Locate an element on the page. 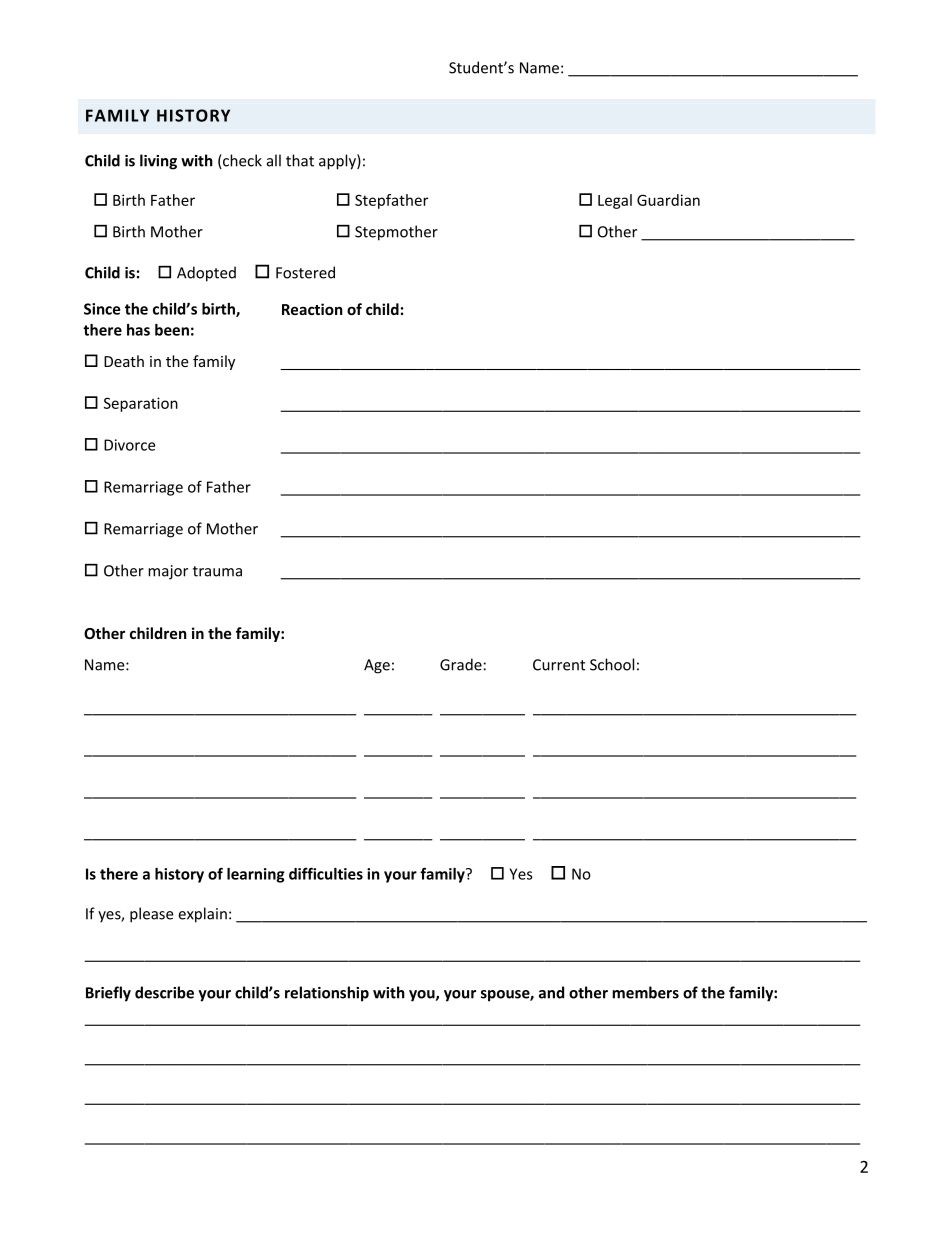 Image resolution: width=952 pixels, height=1233 pixels. School is located at coordinates (612, 664).
